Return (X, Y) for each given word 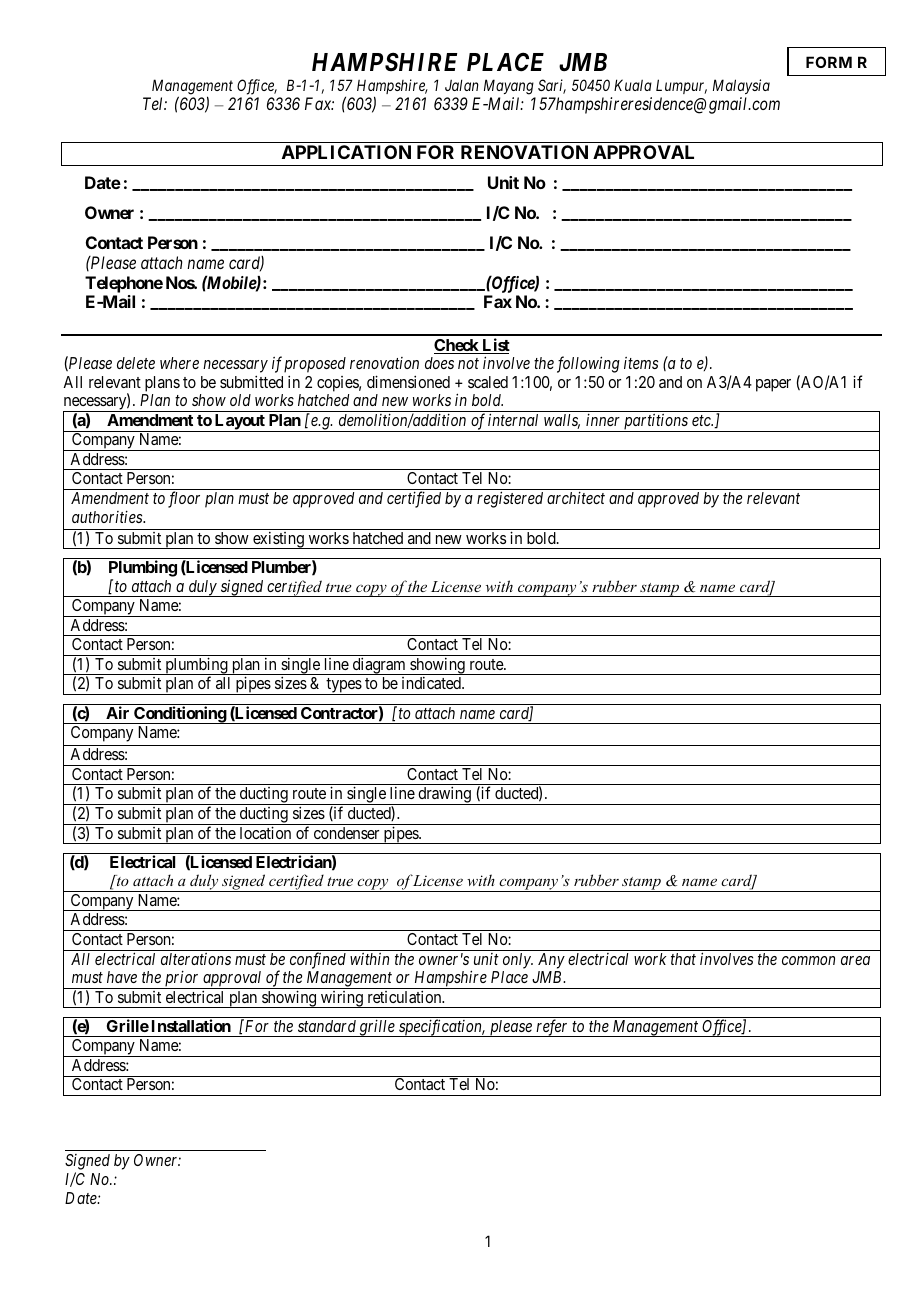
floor (184, 499)
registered (510, 499)
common (808, 960)
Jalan (462, 85)
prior (182, 980)
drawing (444, 796)
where (179, 363)
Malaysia (741, 86)
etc (702, 420)
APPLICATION (346, 152)
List (495, 346)
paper (773, 385)
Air (117, 712)
